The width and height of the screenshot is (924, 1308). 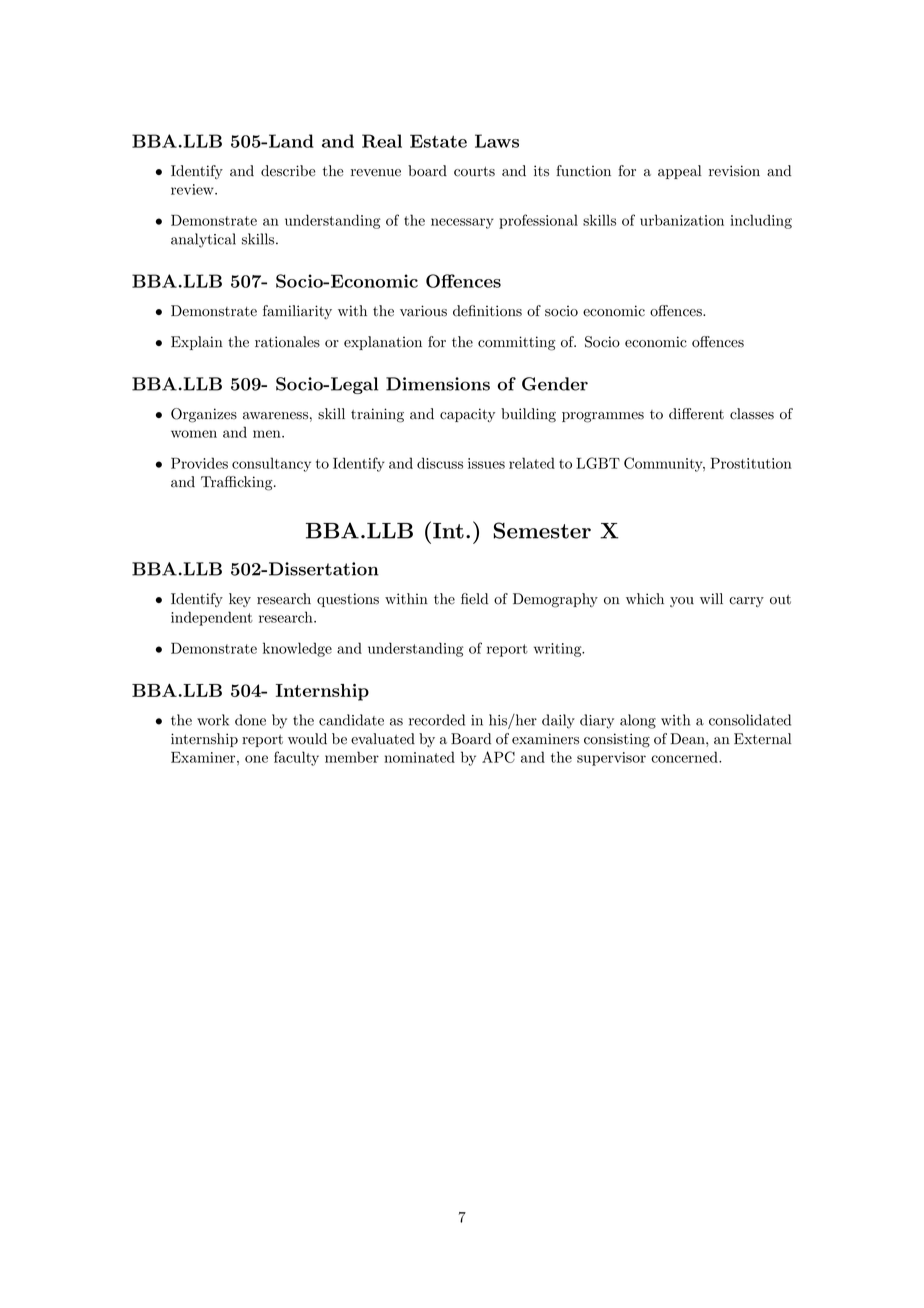 What do you see at coordinates (474, 171) in the screenshot?
I see `courts` at bounding box center [474, 171].
